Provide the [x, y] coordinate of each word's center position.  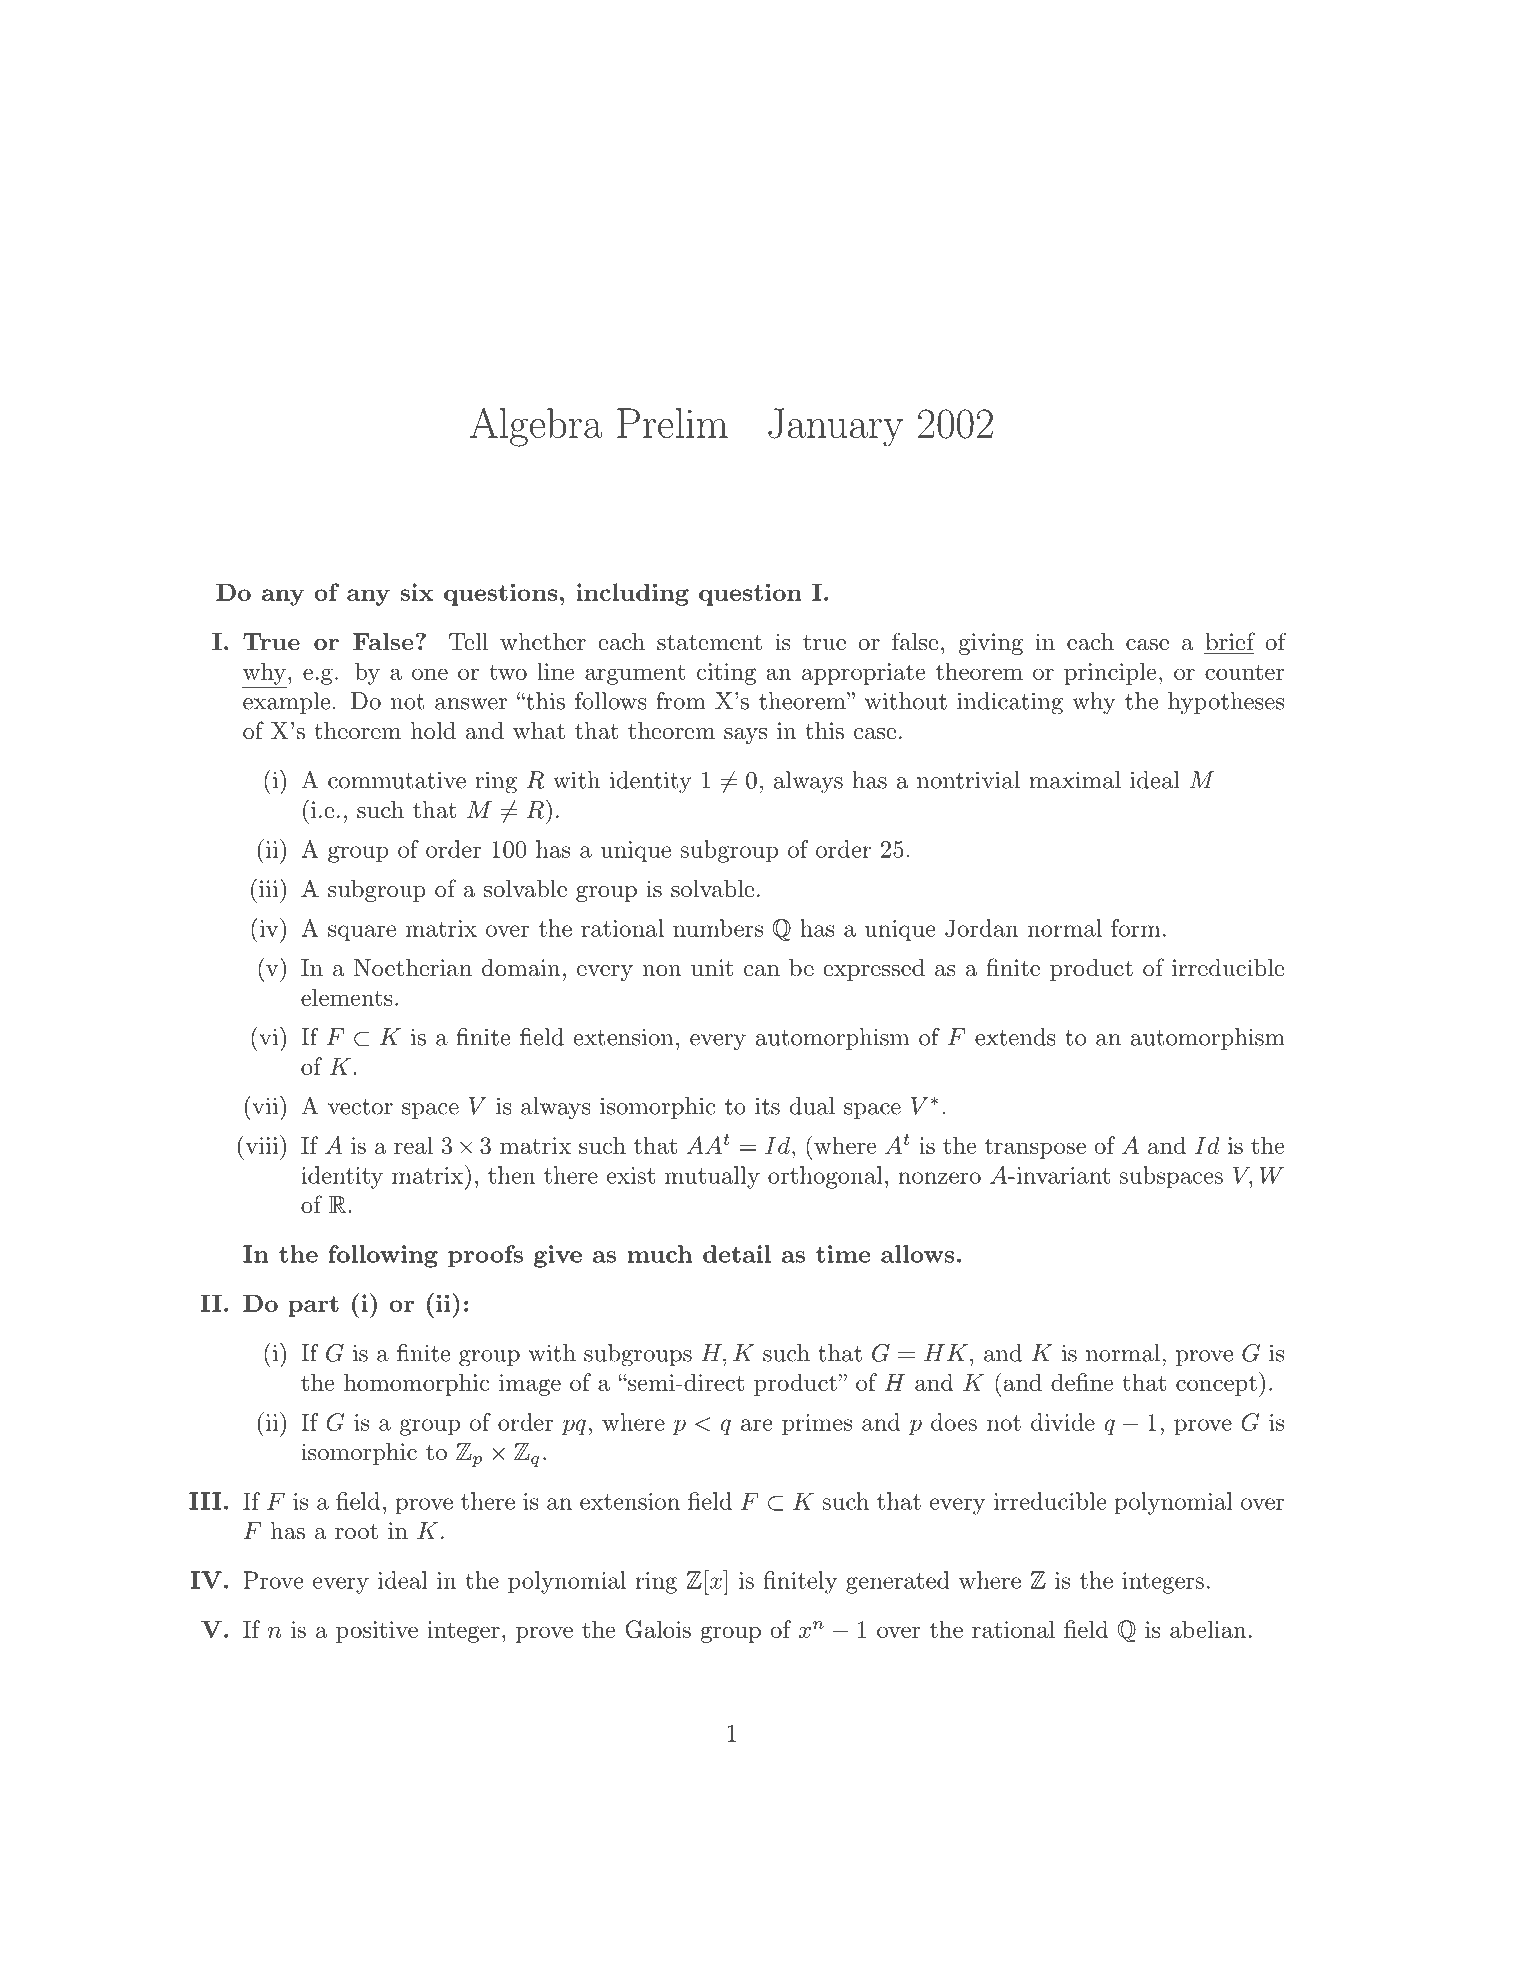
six [416, 592]
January [835, 427]
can [762, 971]
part [313, 1306]
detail [737, 1254]
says [745, 736]
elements [347, 997]
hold [433, 731]
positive [377, 1632]
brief [1230, 641]
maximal [1075, 780]
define [1082, 1382]
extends [1015, 1037]
